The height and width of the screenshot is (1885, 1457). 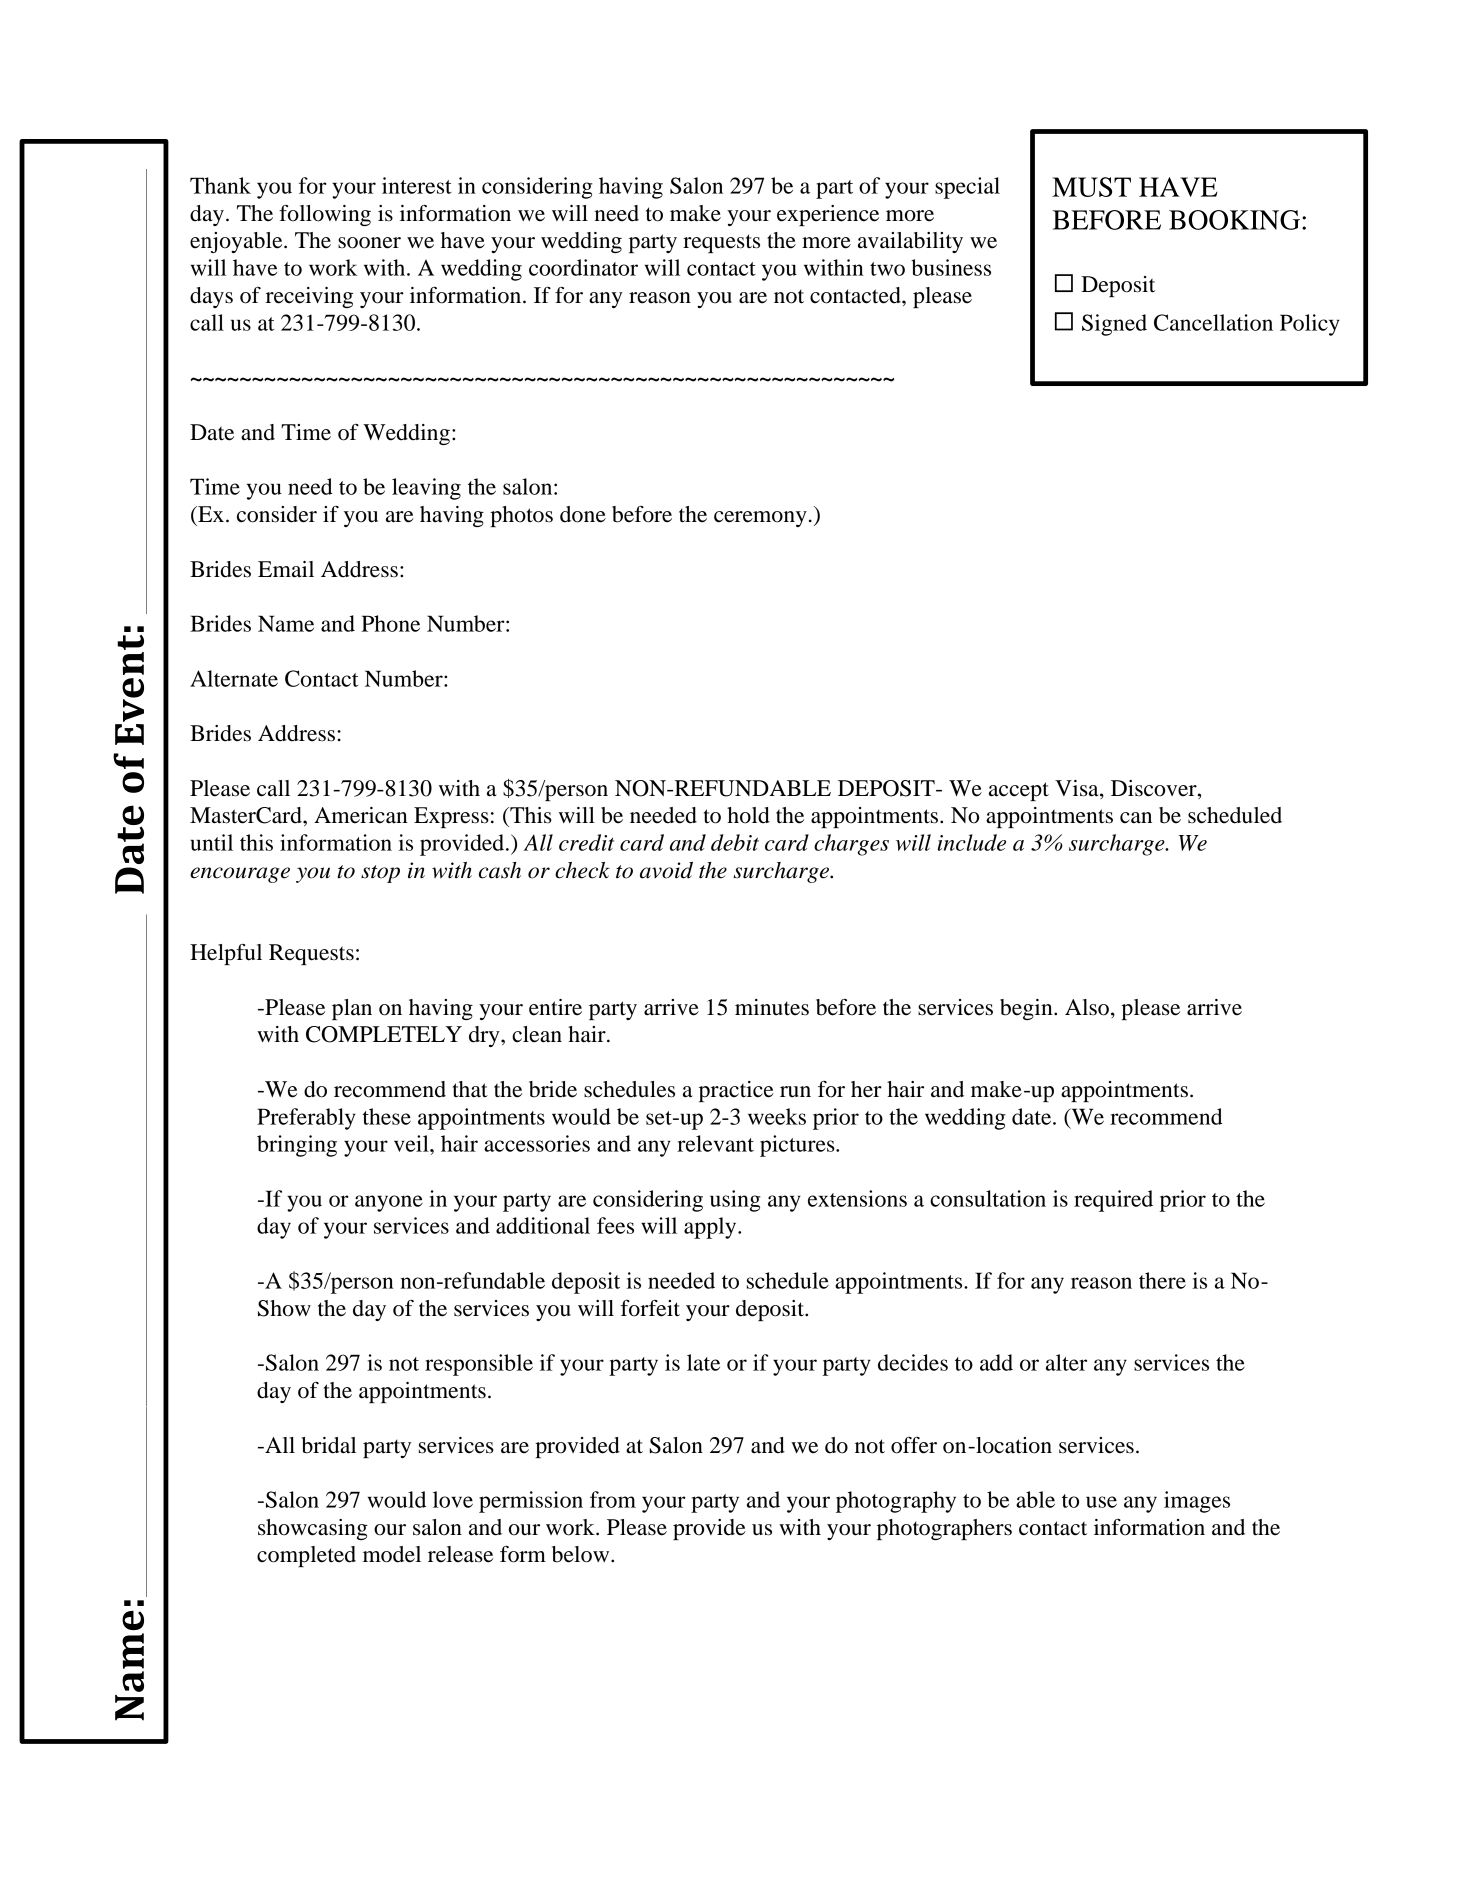 I want to click on following, so click(x=325, y=215).
